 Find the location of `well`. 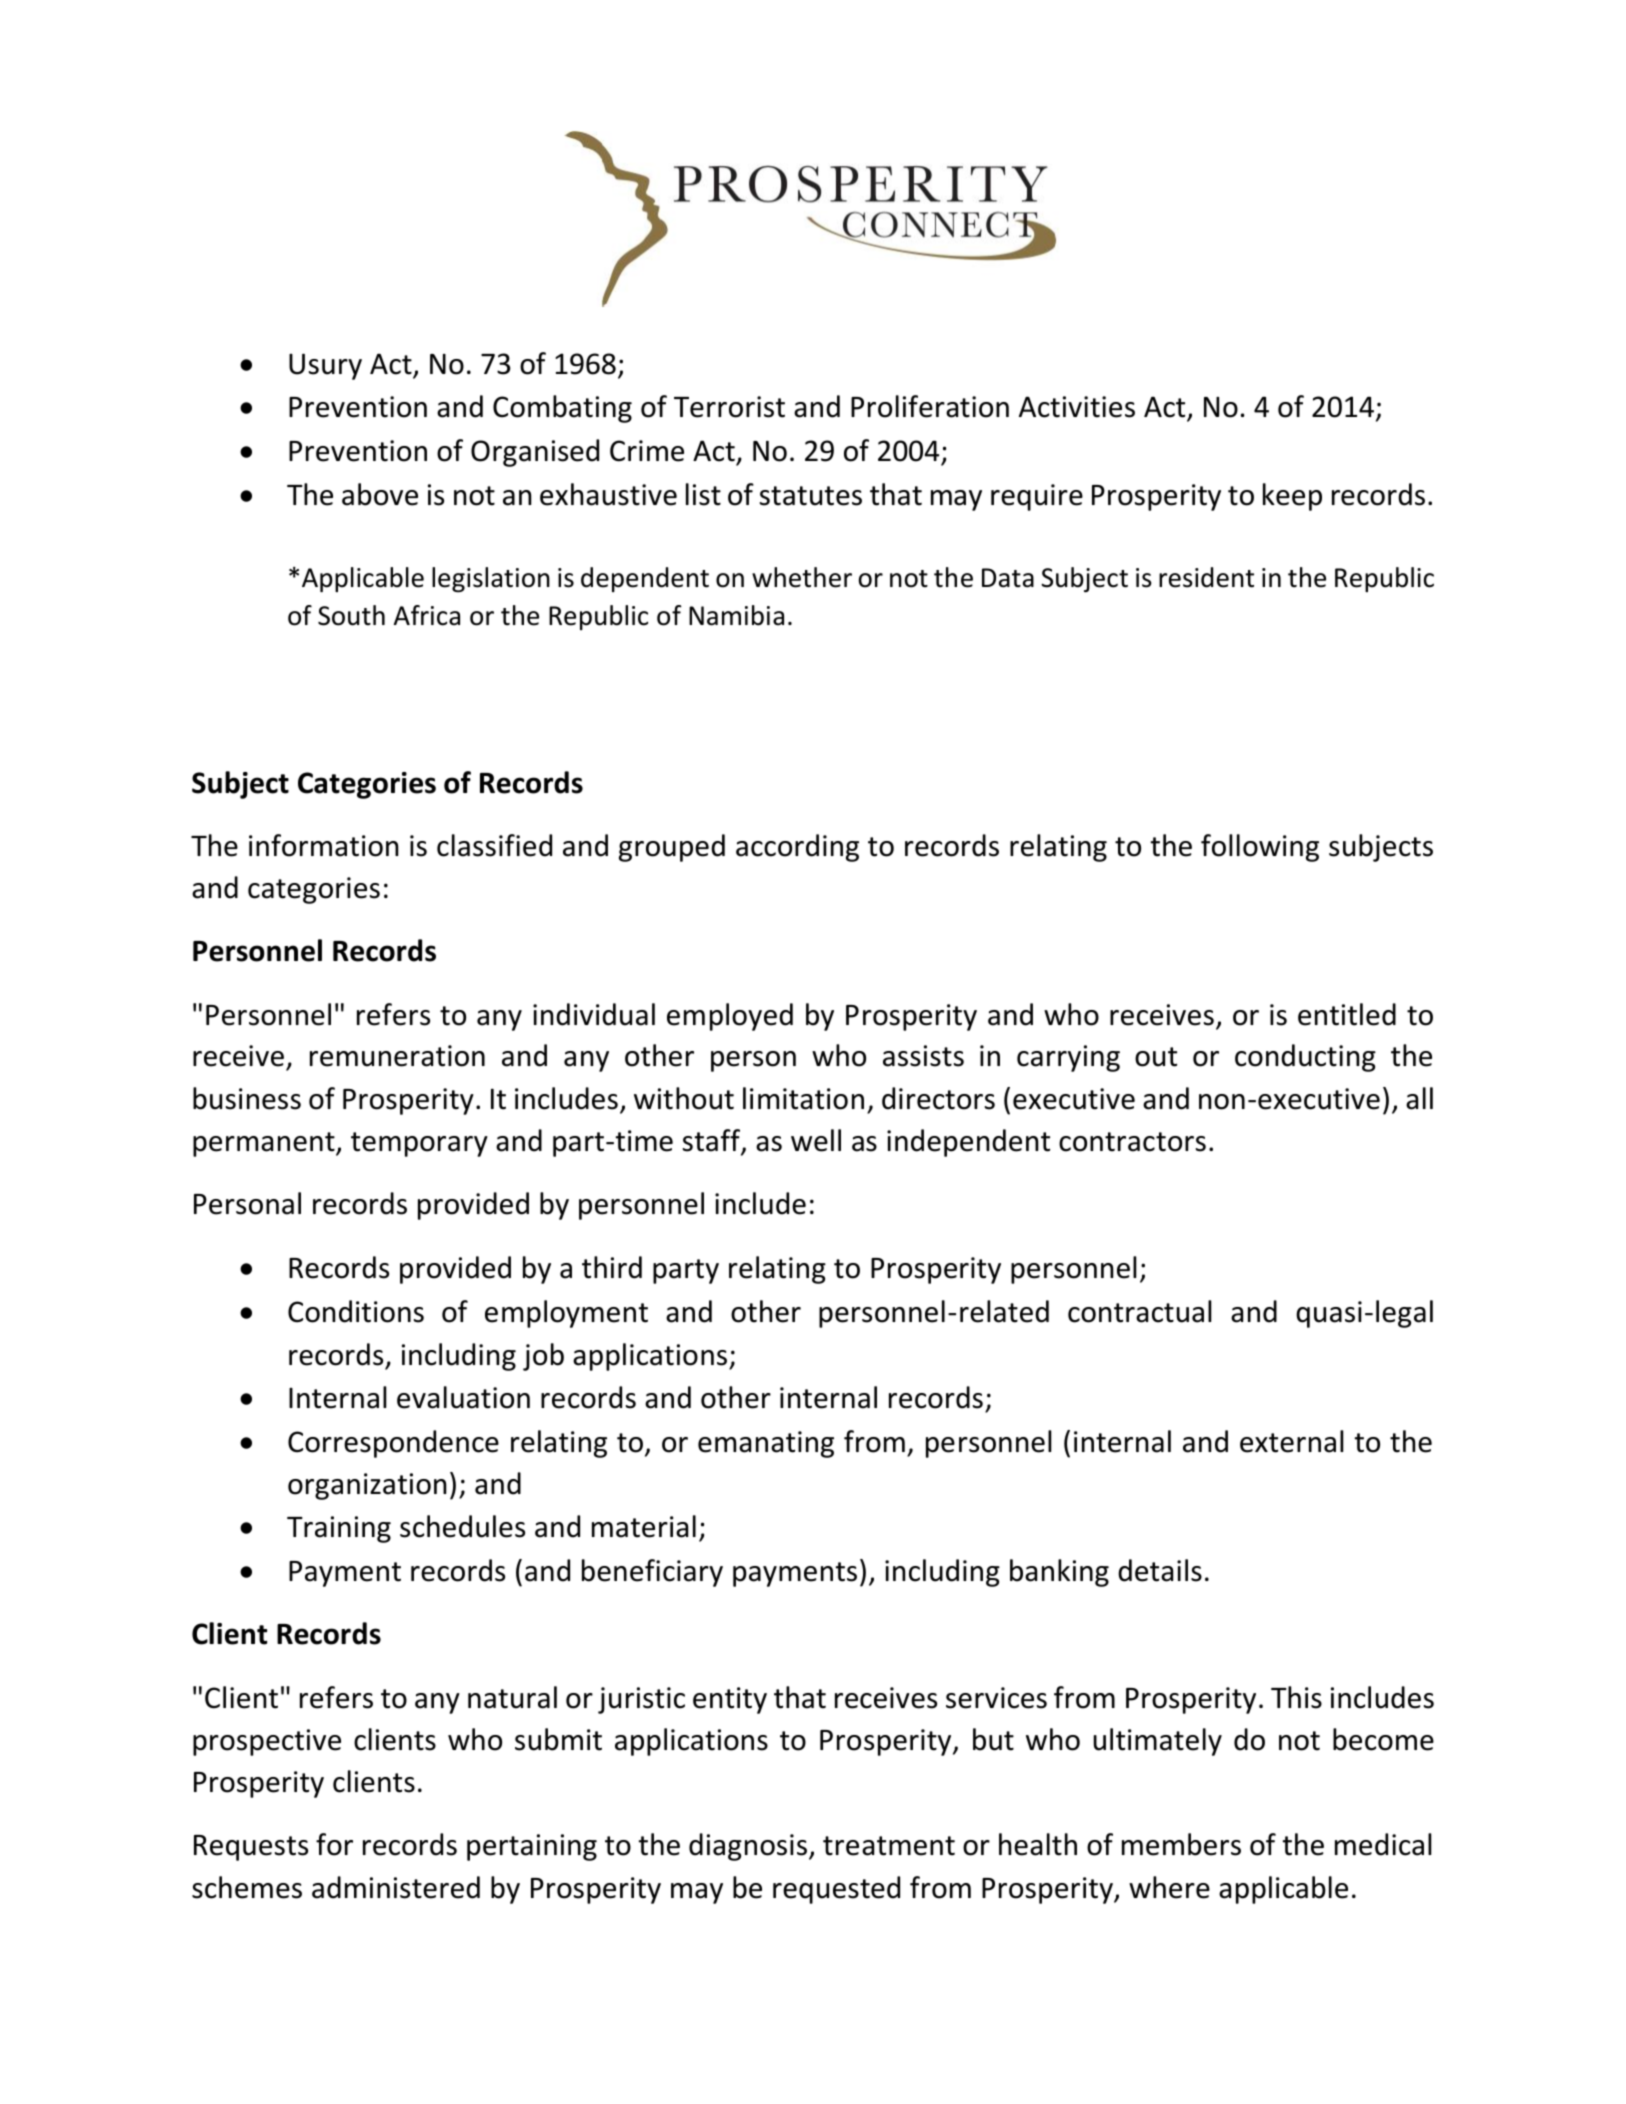

well is located at coordinates (816, 1140).
